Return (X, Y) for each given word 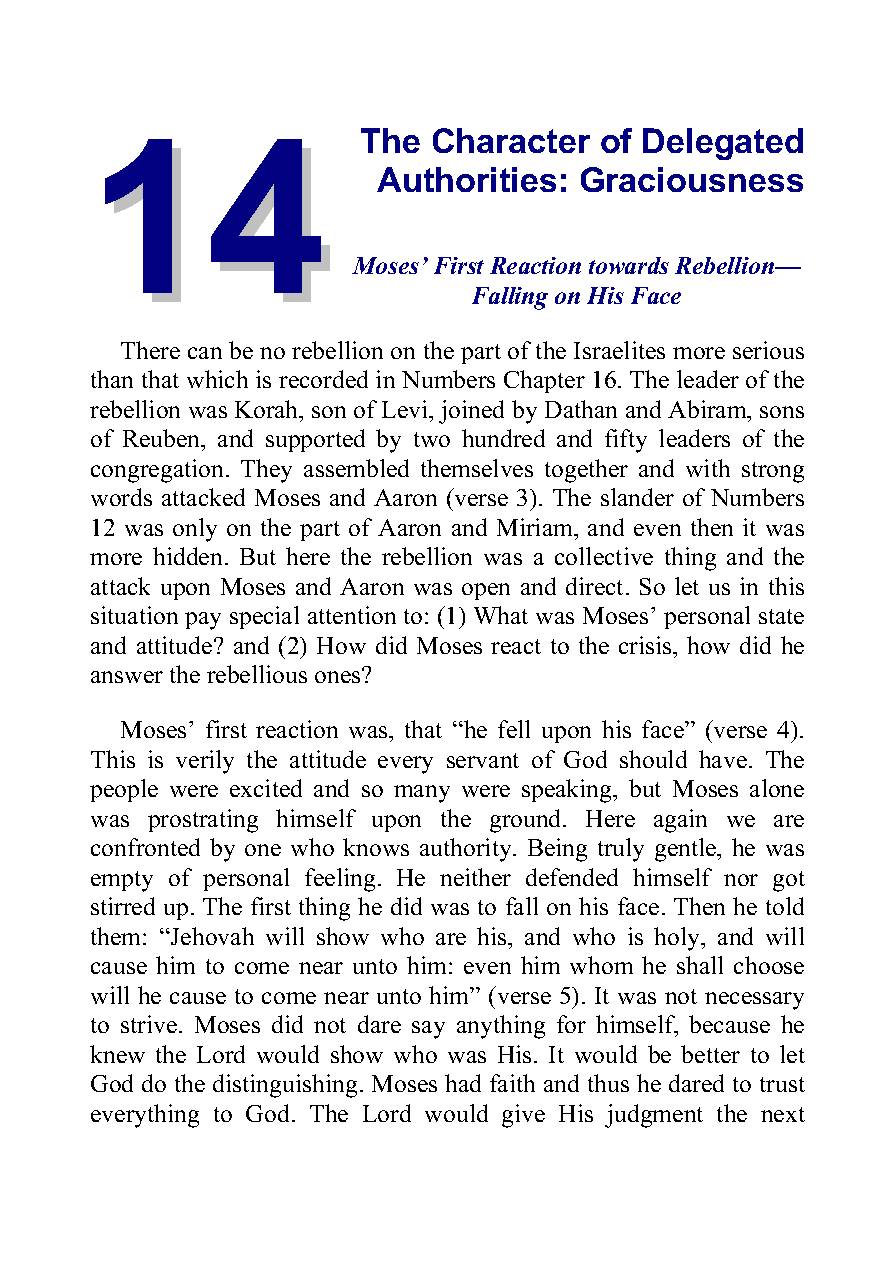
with (708, 468)
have (723, 759)
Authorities (466, 179)
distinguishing (285, 1086)
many (422, 794)
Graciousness (692, 179)
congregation (159, 471)
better (710, 1054)
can (205, 353)
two (432, 439)
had (463, 1083)
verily (205, 762)
